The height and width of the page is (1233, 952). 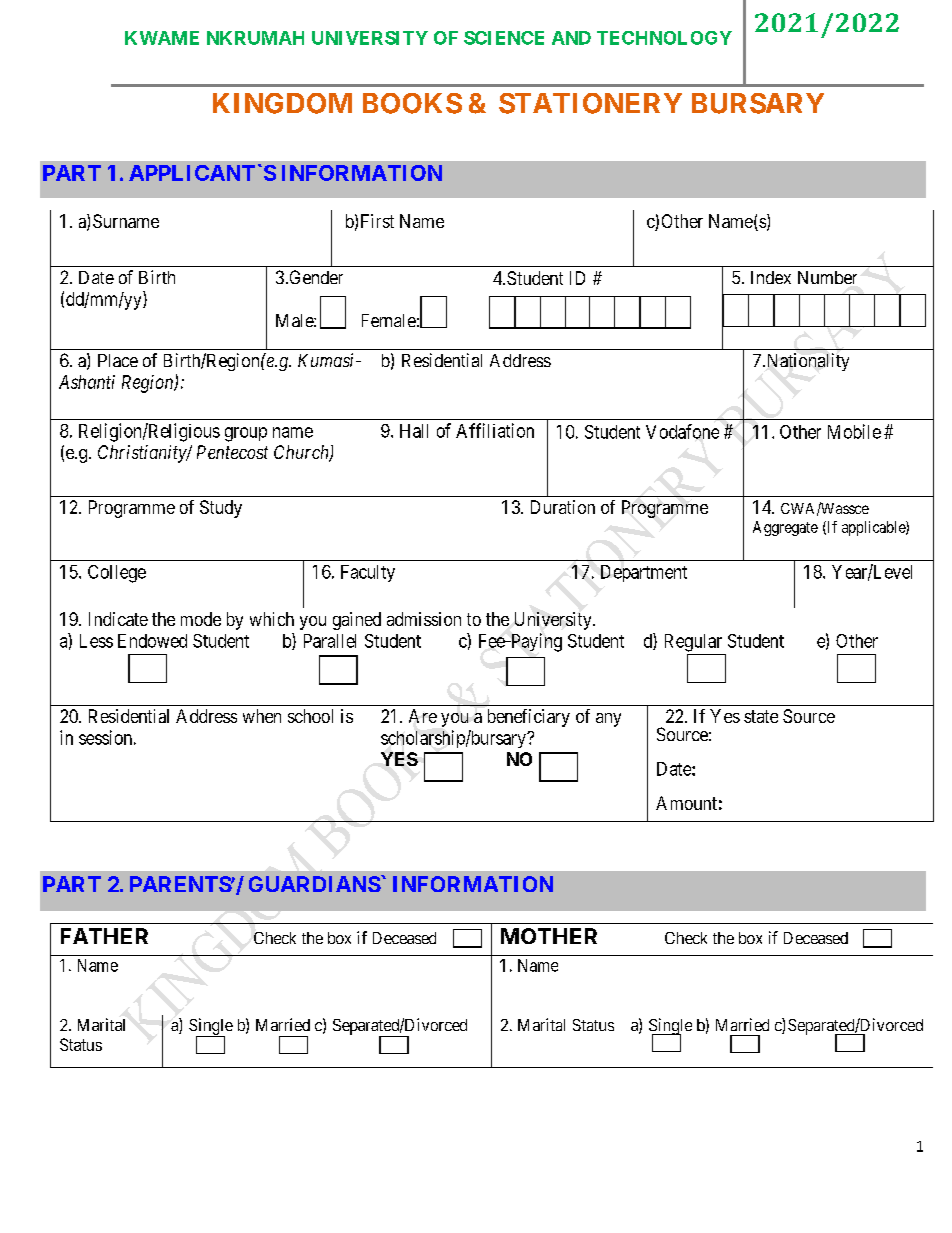 I want to click on TECHNOLOGY, so click(x=664, y=38).
